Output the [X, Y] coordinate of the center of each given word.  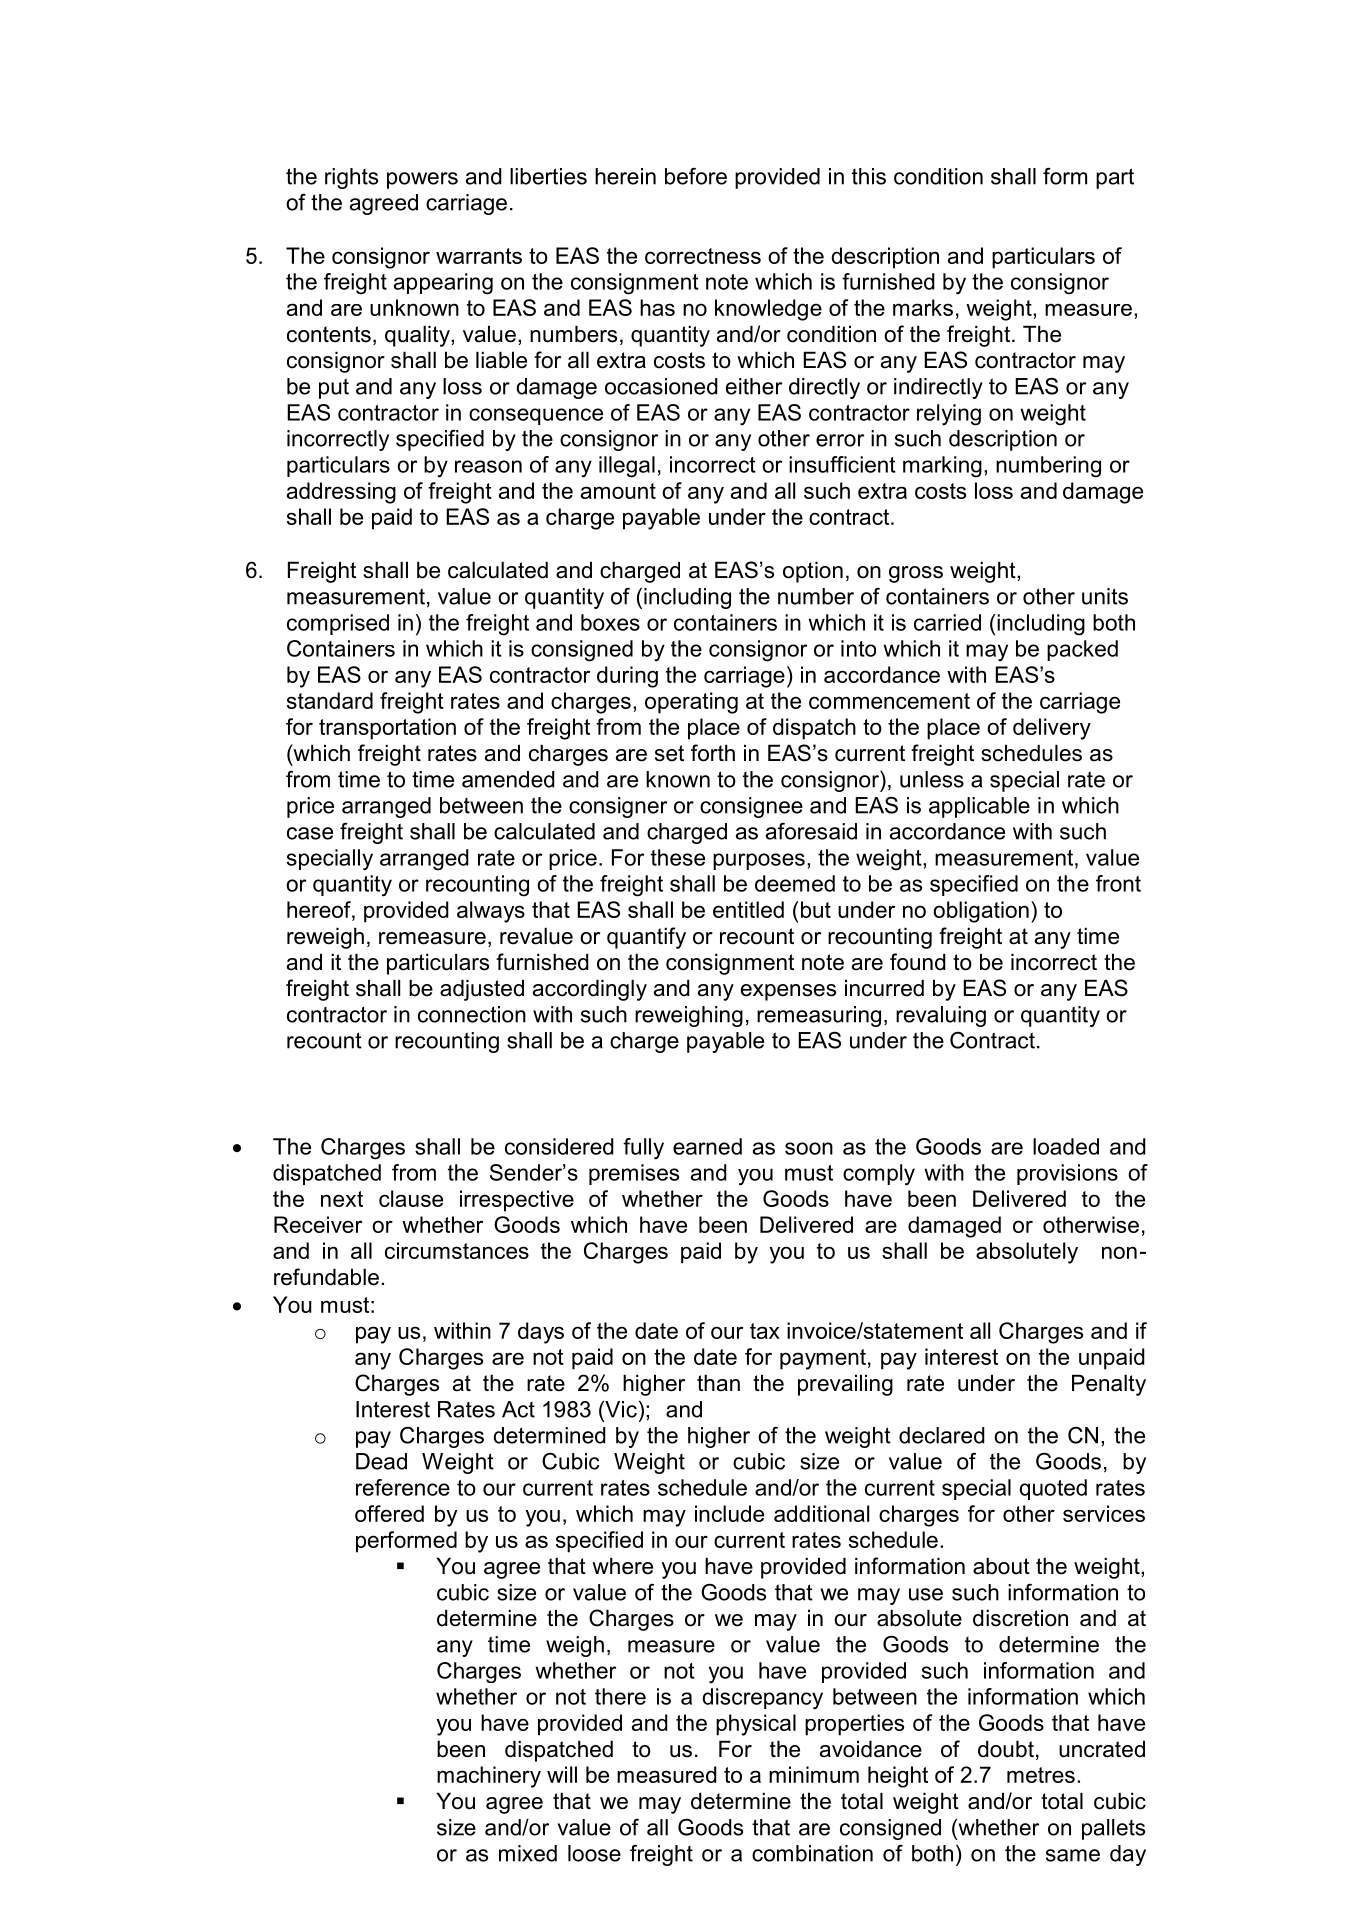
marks [923, 307]
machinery [489, 1777]
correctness [703, 256]
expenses [788, 992]
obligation [981, 912]
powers [422, 180]
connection [472, 1014]
